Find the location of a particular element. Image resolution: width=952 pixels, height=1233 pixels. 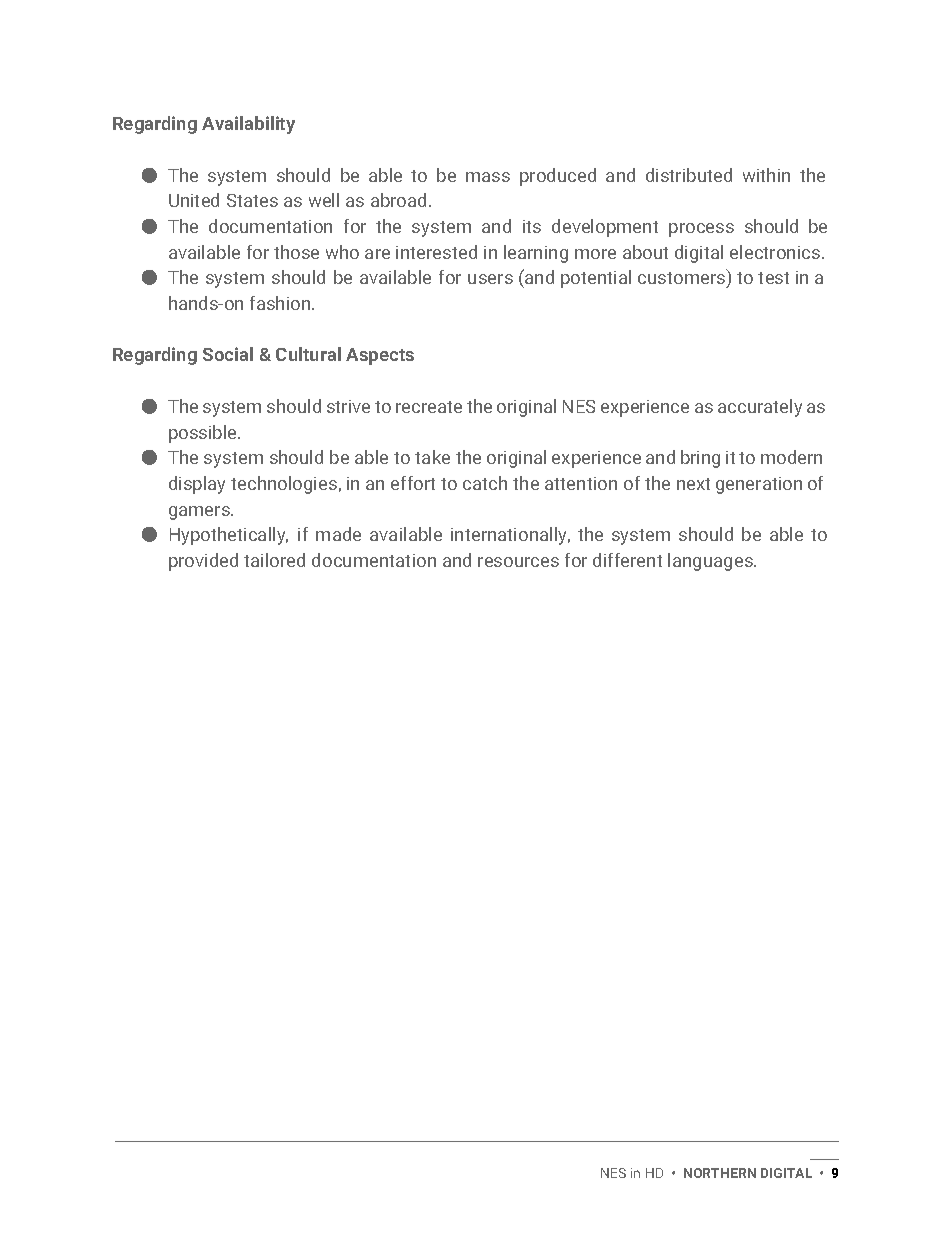

possible is located at coordinates (204, 434).
